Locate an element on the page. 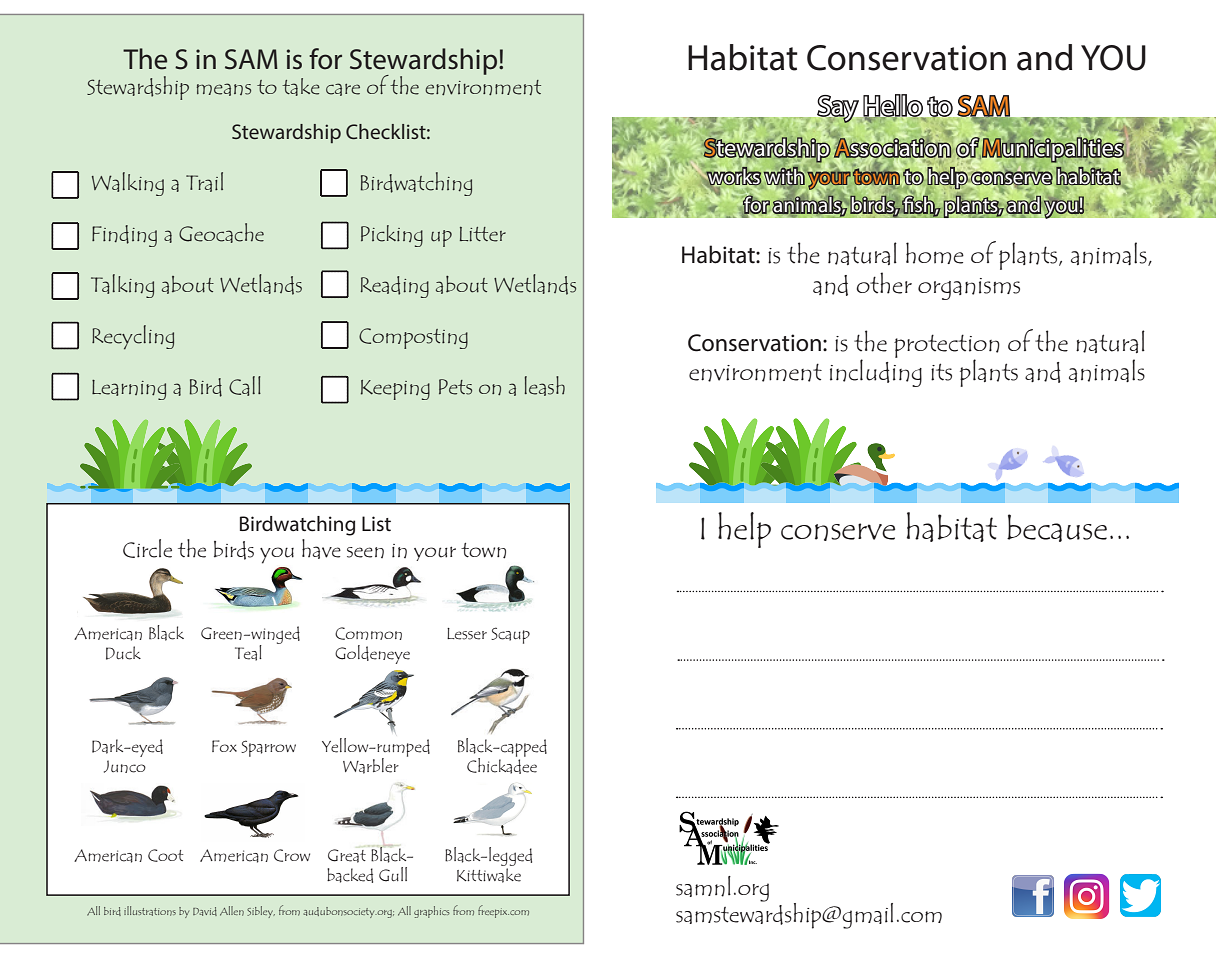  because is located at coordinates (1057, 528).
